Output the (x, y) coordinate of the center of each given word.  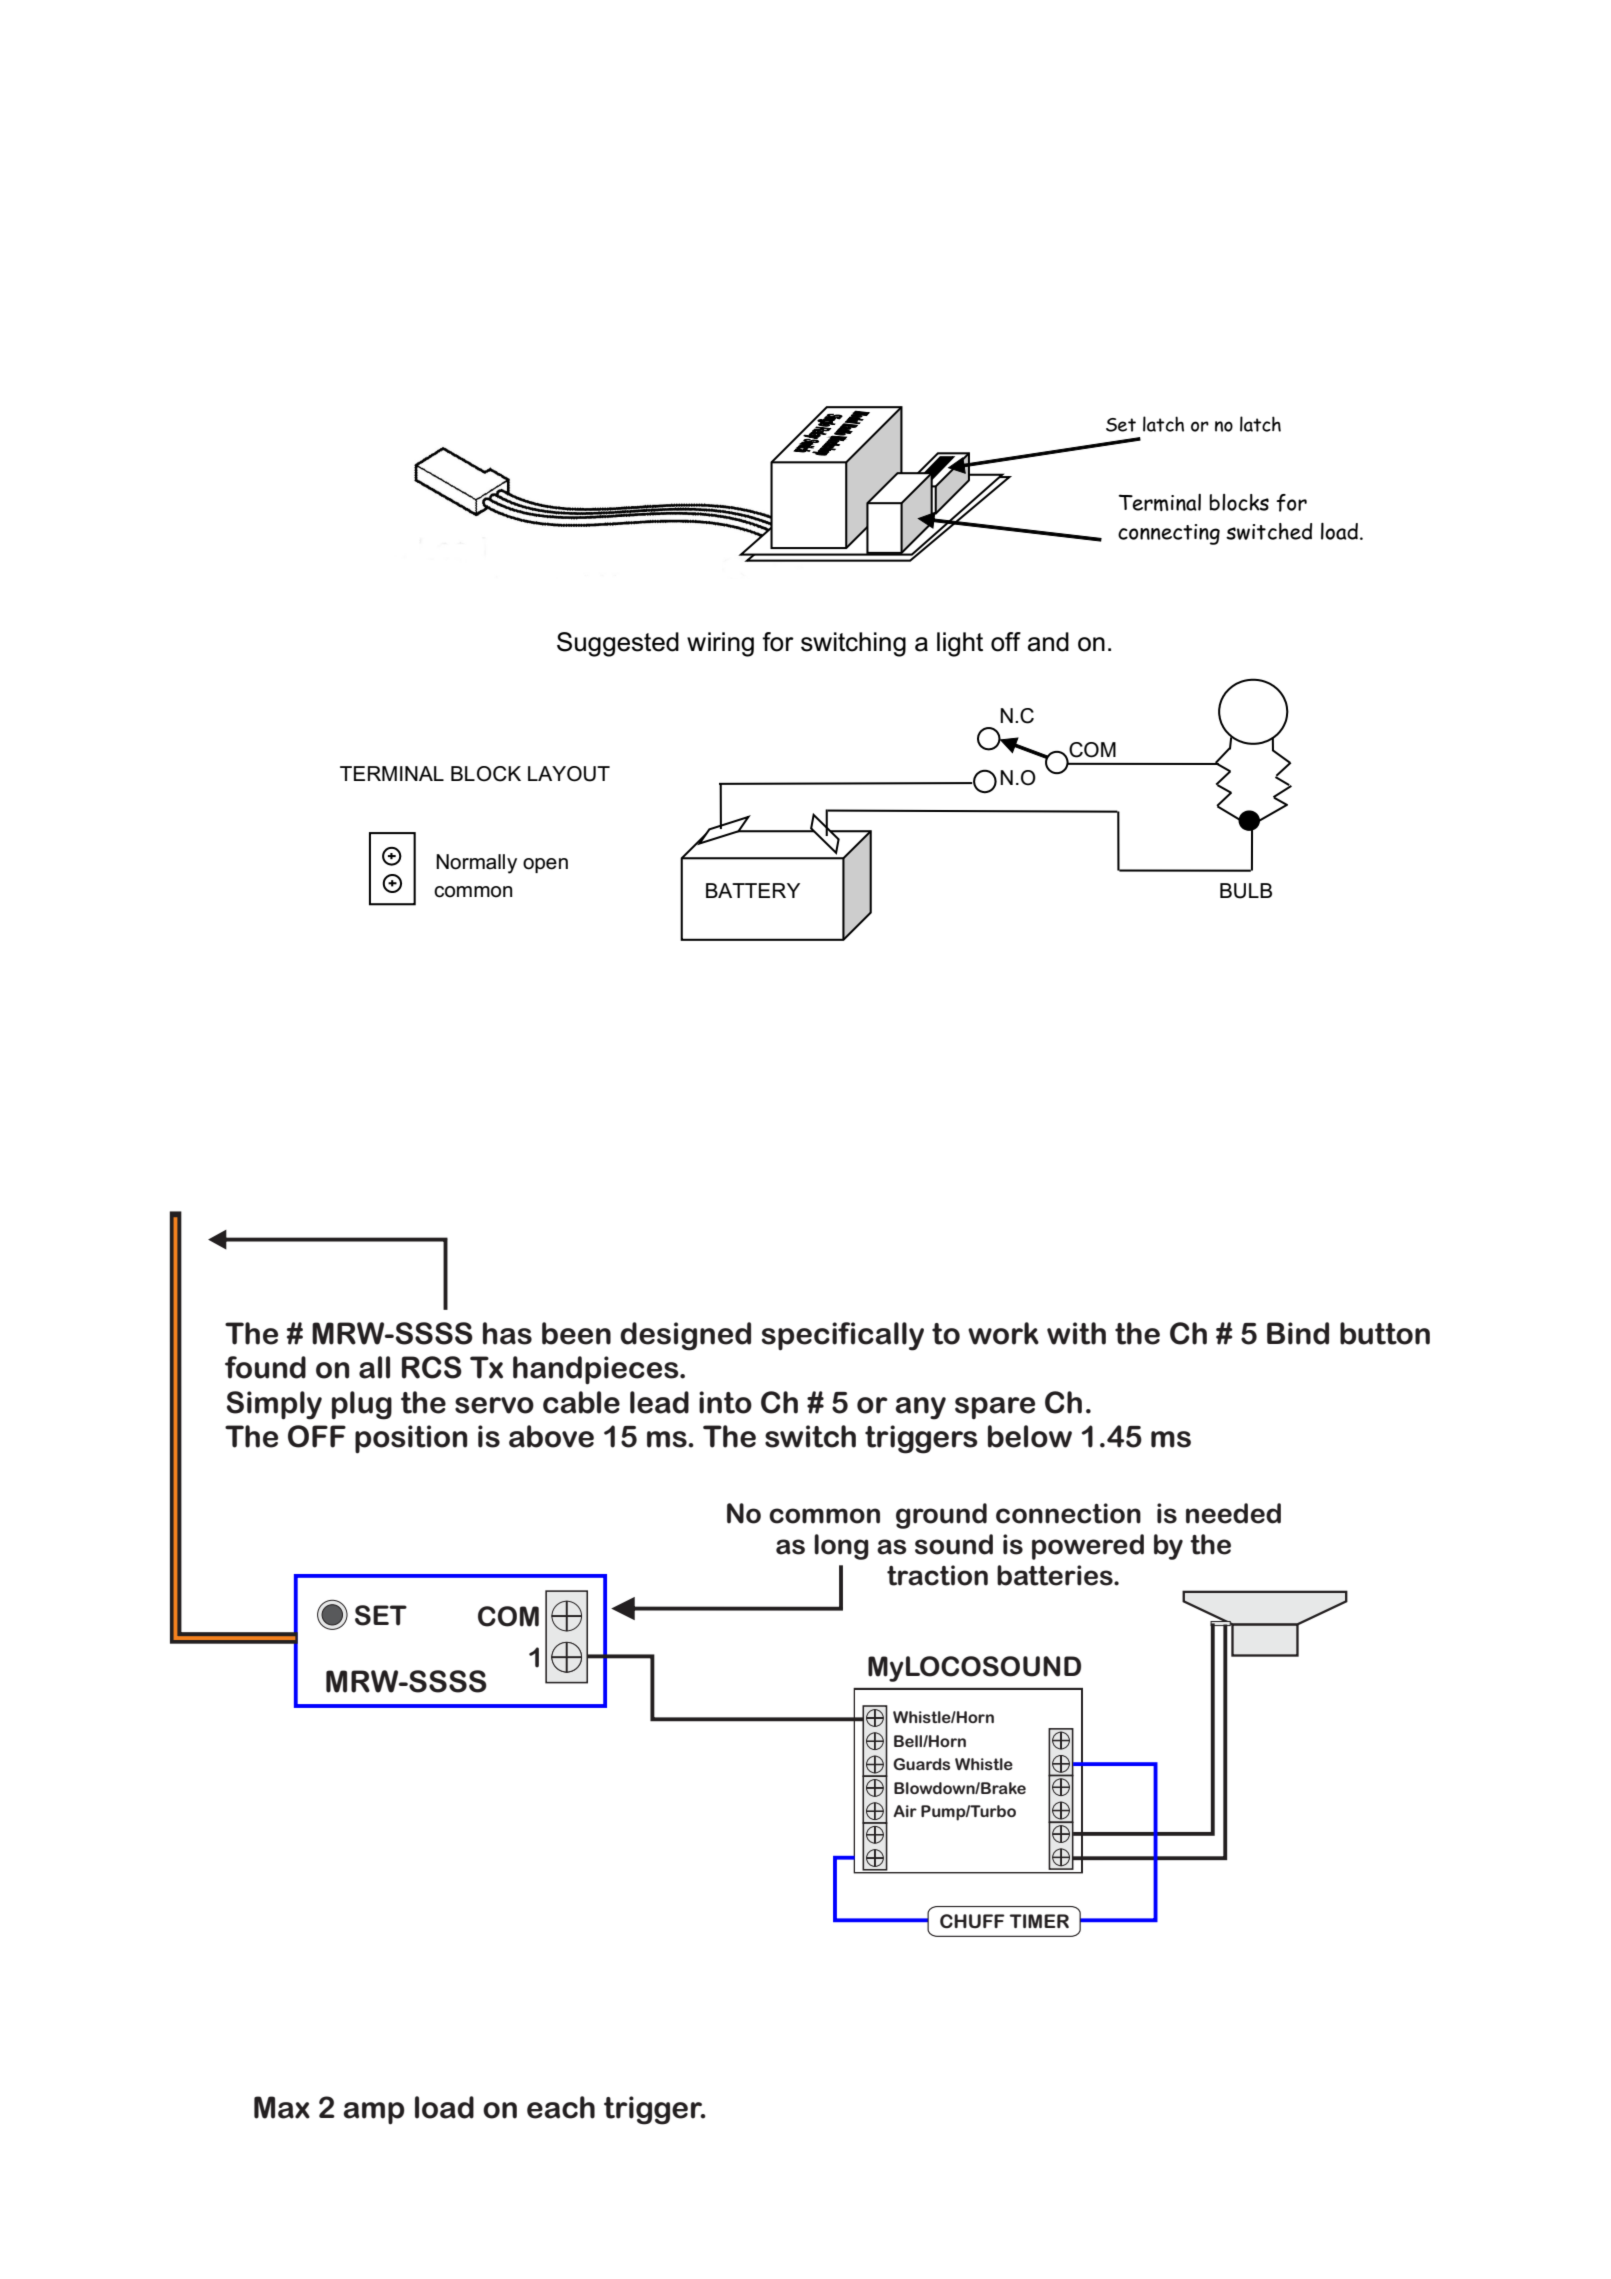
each (561, 2107)
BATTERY (753, 890)
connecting (1169, 534)
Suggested (618, 644)
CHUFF (972, 1921)
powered (1088, 1547)
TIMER (1039, 1921)
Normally (476, 864)
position (411, 1439)
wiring (720, 644)
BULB (1246, 891)
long (841, 1547)
